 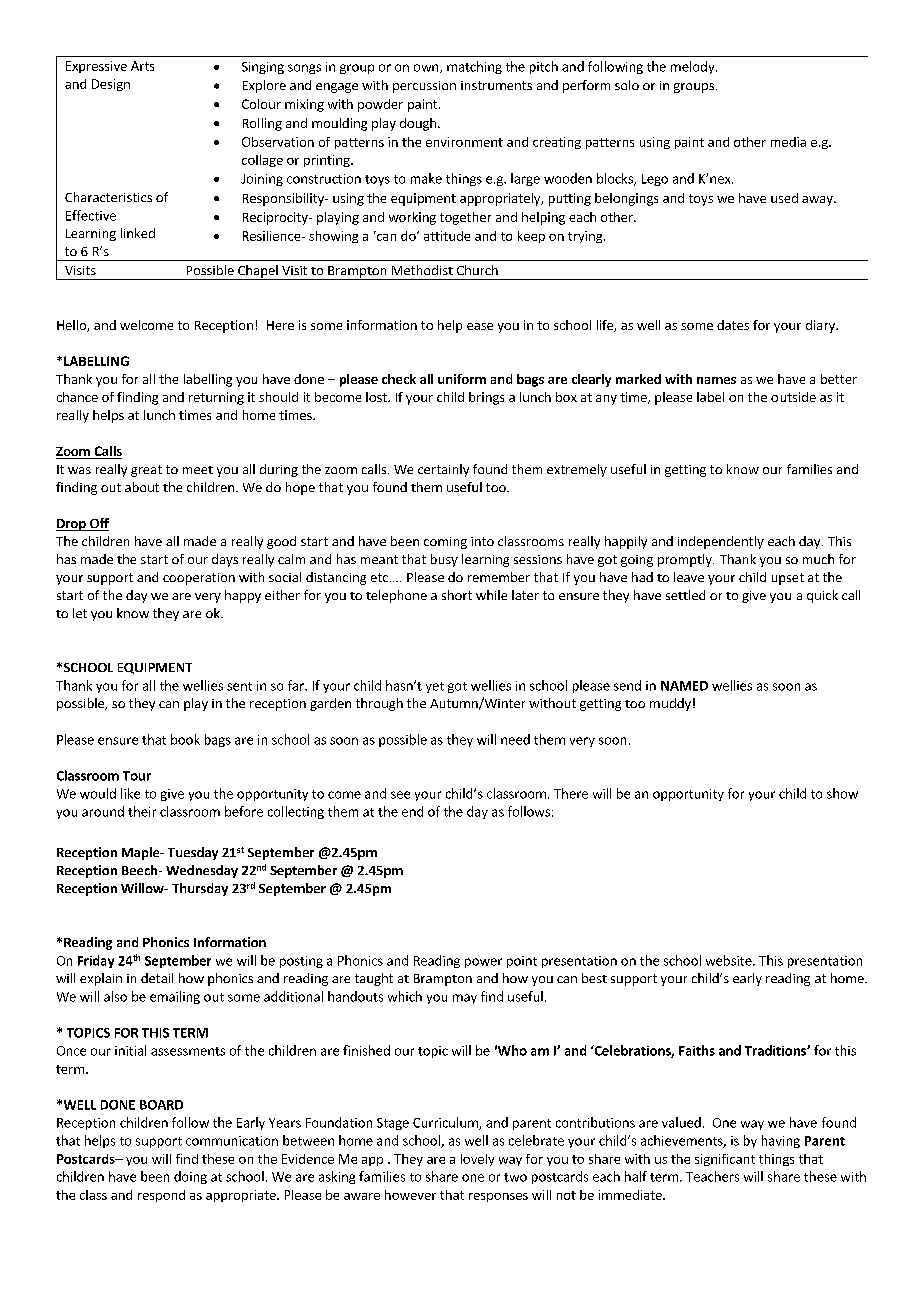 I want to click on percussion, so click(x=424, y=87).
